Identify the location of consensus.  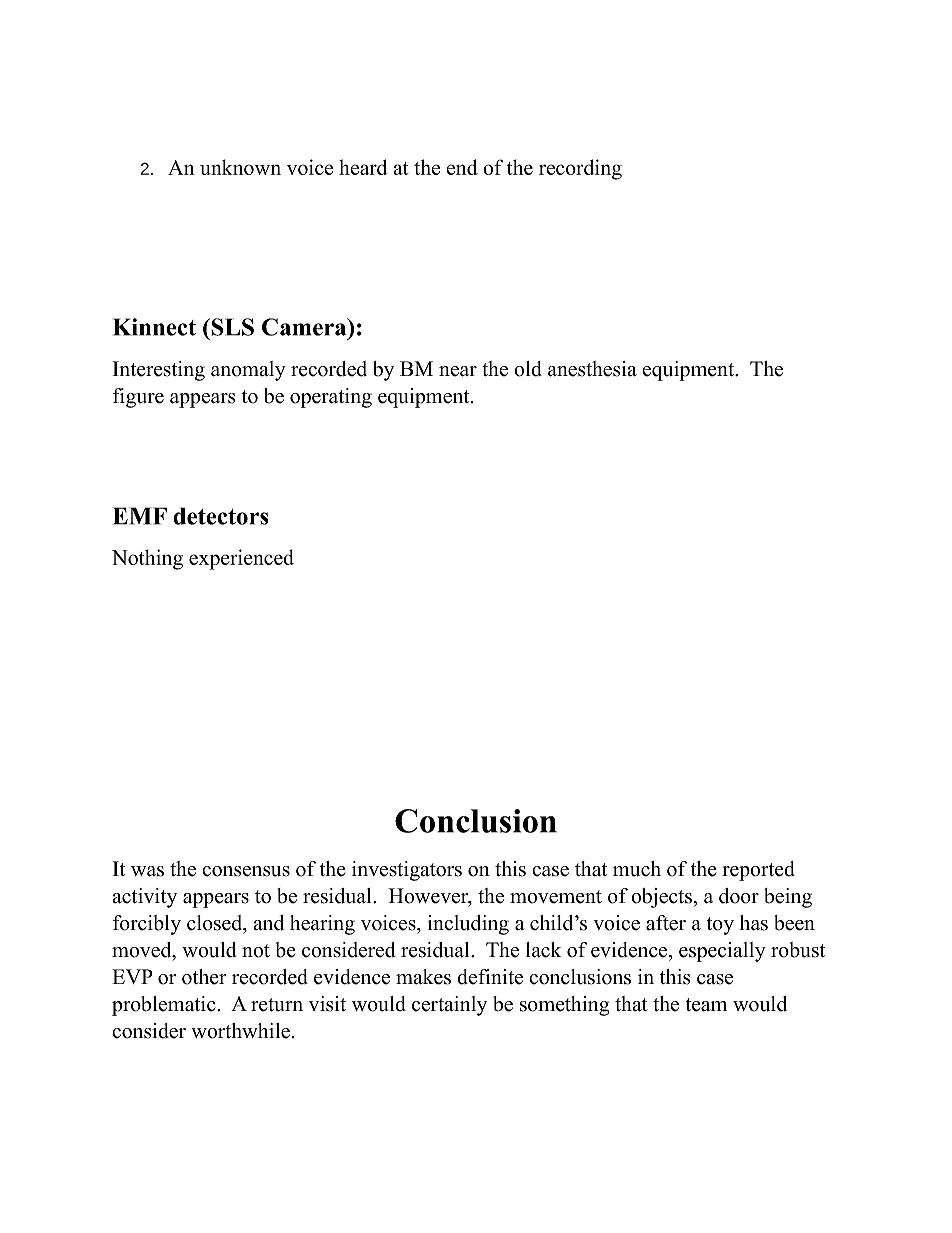
(246, 871).
